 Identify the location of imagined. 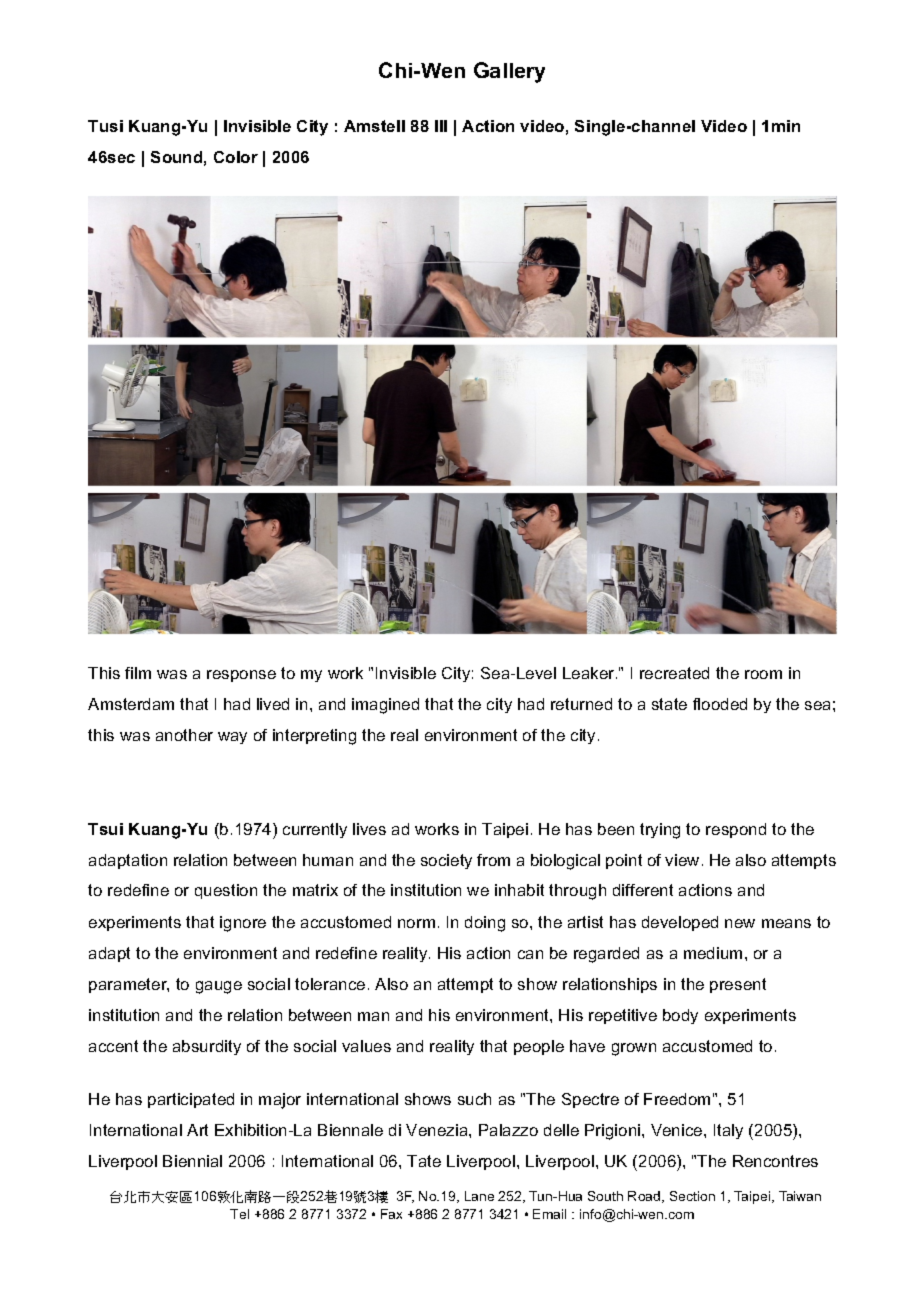
(385, 706).
